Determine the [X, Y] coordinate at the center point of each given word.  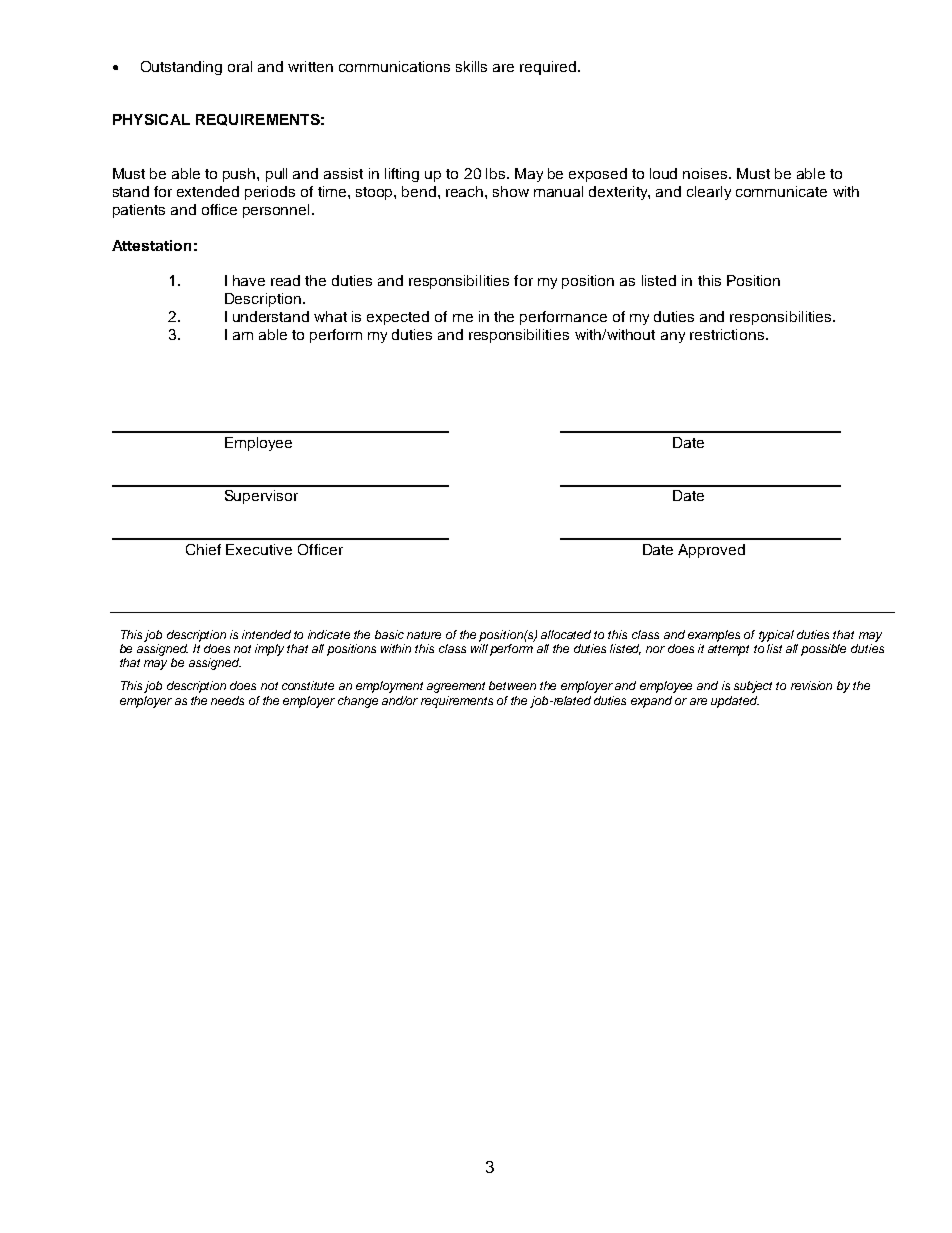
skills [471, 66]
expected [398, 318]
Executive [259, 549]
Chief [203, 549]
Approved [711, 551]
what [330, 316]
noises [706, 173]
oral [240, 66]
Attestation [151, 245]
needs [227, 700]
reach [466, 191]
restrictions [727, 334]
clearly [709, 193]
